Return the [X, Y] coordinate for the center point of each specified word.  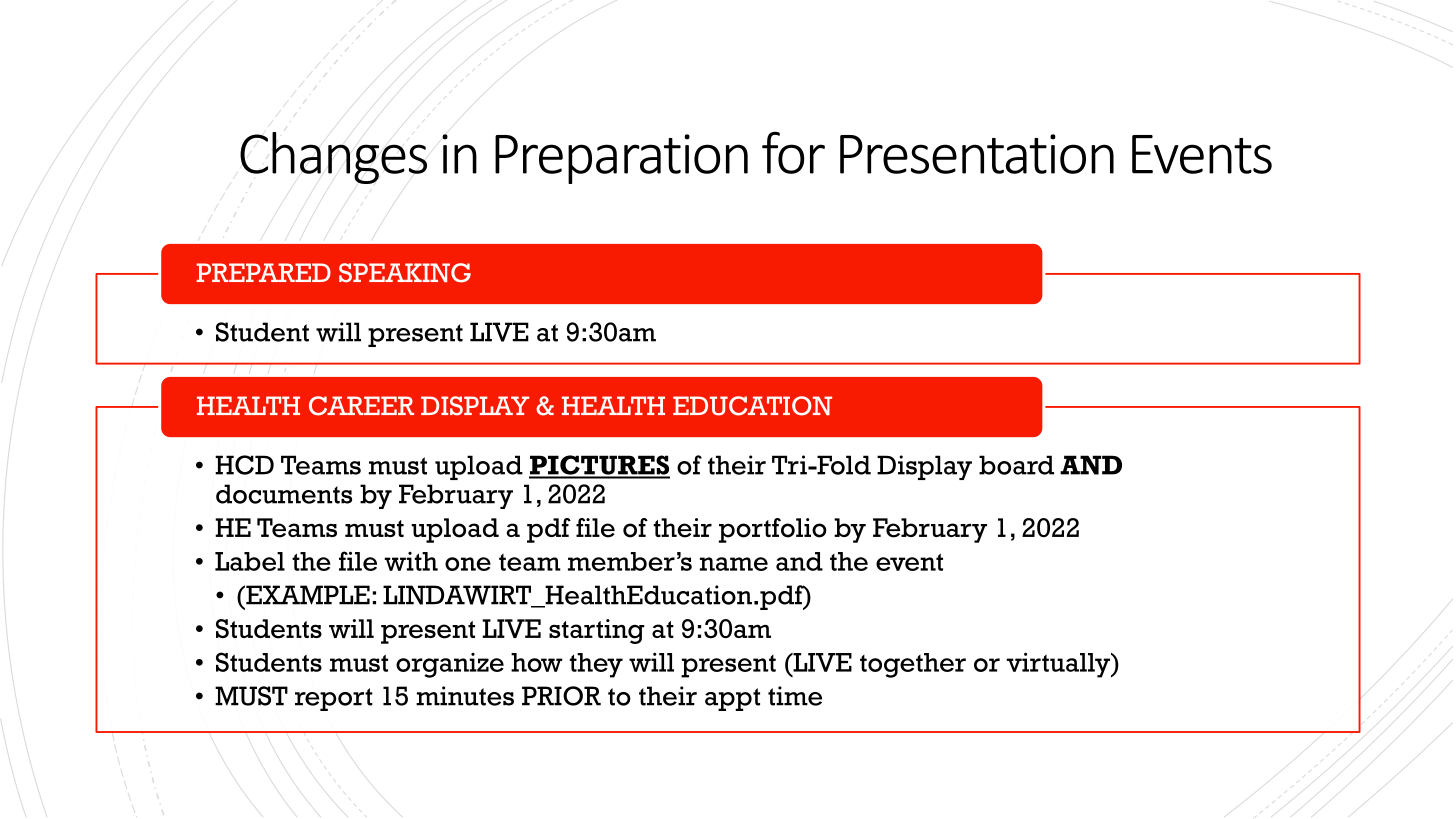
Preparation [621, 159]
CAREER [361, 406]
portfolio [773, 530]
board [1016, 465]
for [793, 153]
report [334, 699]
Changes [333, 158]
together [913, 665]
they [596, 665]
